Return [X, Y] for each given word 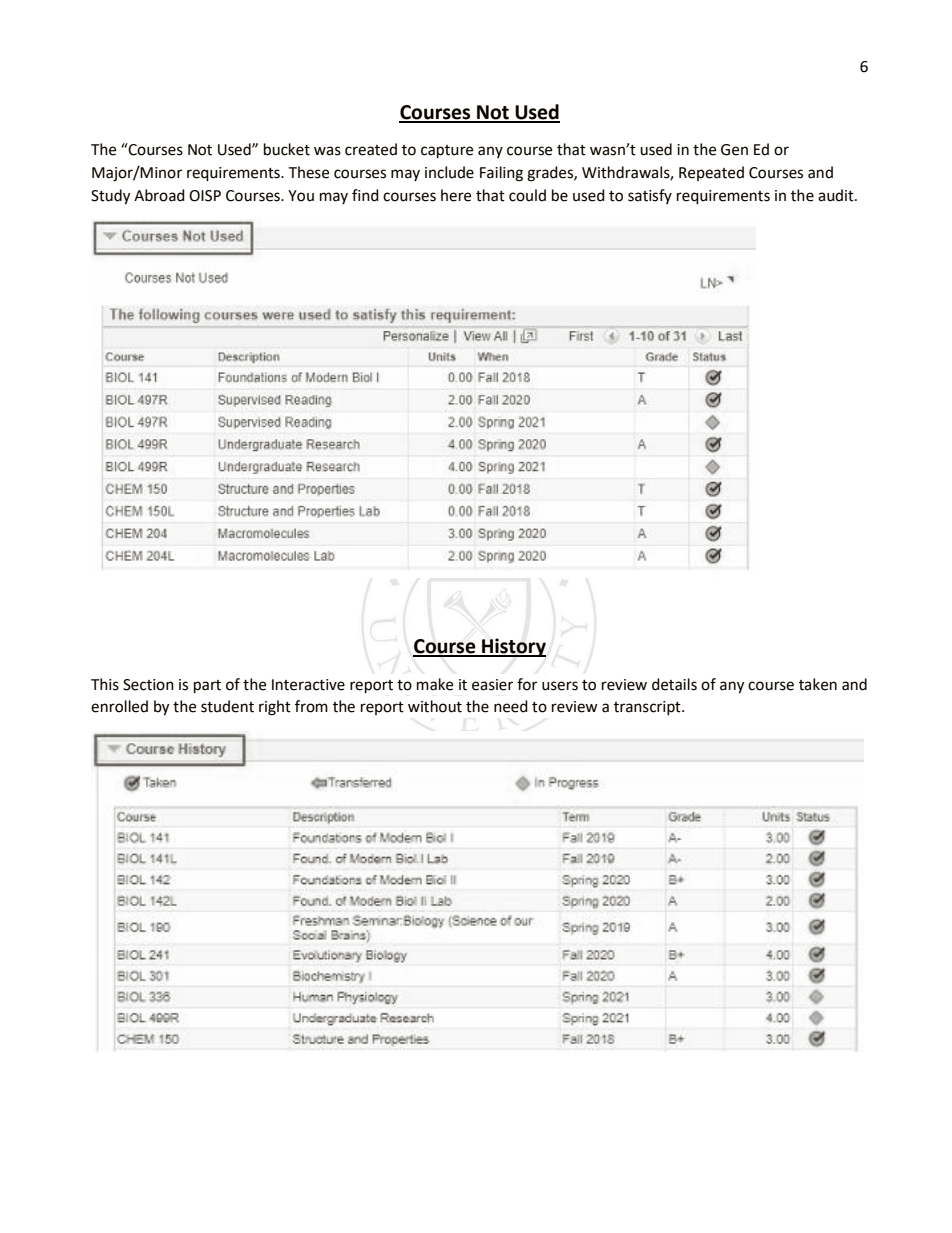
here [456, 195]
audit [837, 195]
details [674, 684]
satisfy [650, 196]
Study [110, 197]
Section [148, 685]
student [227, 706]
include [449, 172]
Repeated [711, 173]
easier [492, 685]
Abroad [159, 195]
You [301, 196]
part [207, 687]
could [527, 195]
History [513, 647]
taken [818, 684]
